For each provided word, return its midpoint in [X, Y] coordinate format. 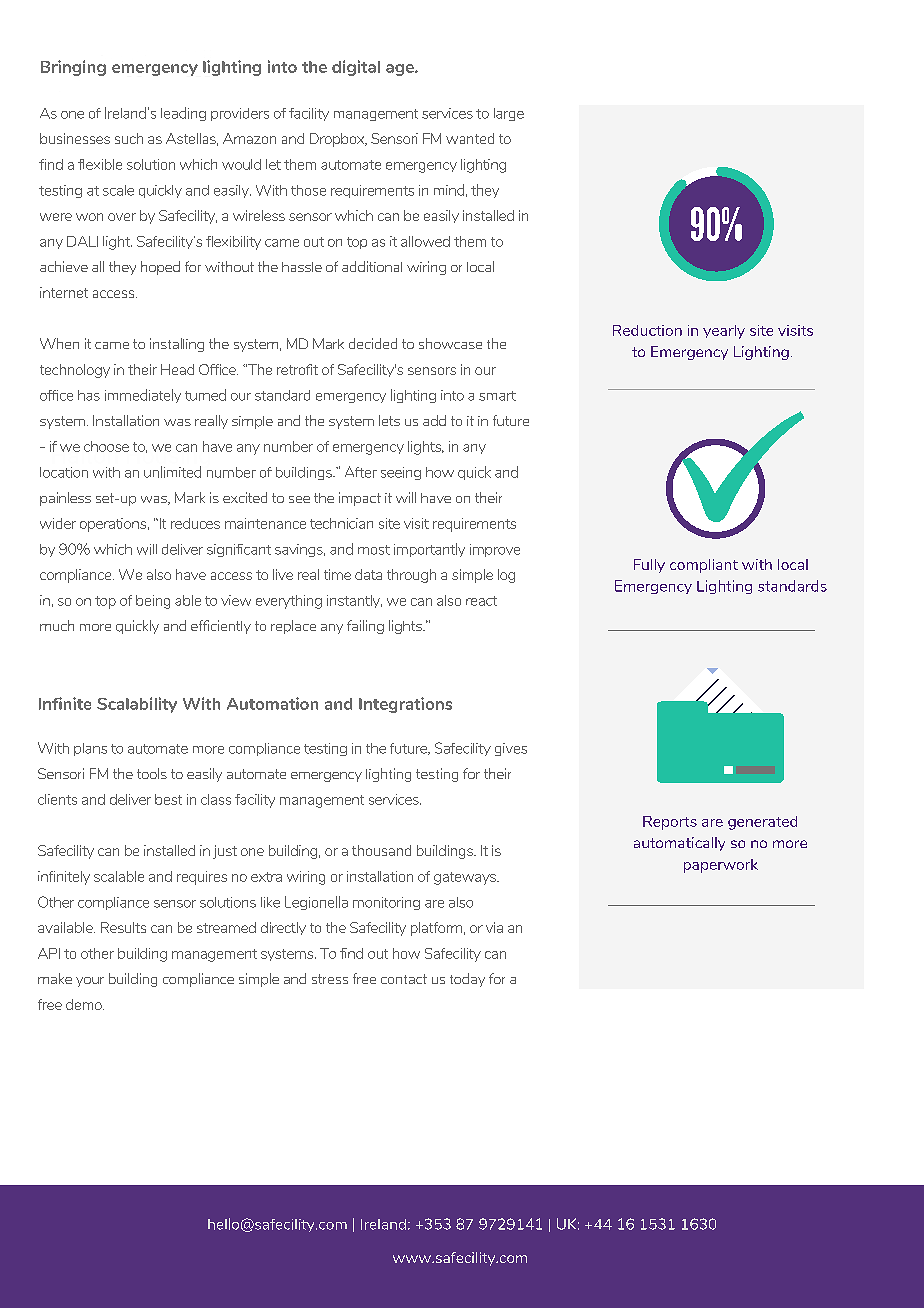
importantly [429, 550]
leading [183, 114]
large [509, 114]
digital [356, 68]
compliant [704, 566]
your [90, 982]
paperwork [721, 866]
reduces [195, 523]
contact [404, 979]
